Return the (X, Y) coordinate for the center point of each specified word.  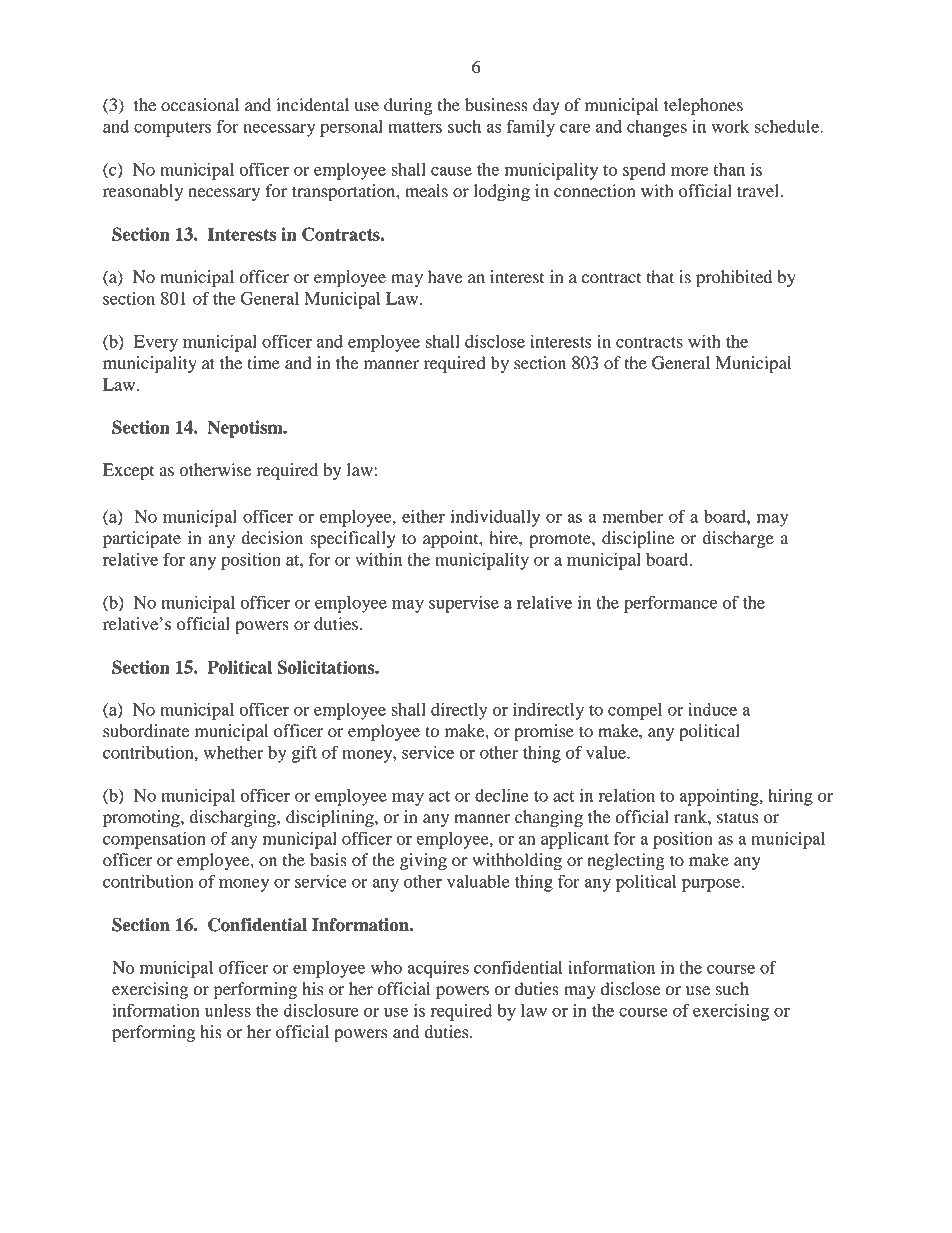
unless (228, 1010)
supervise (464, 604)
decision (272, 538)
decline (502, 795)
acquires (438, 969)
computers (172, 129)
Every (156, 343)
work (730, 126)
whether (234, 752)
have (445, 277)
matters (415, 127)
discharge (738, 539)
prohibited (734, 278)
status (737, 818)
